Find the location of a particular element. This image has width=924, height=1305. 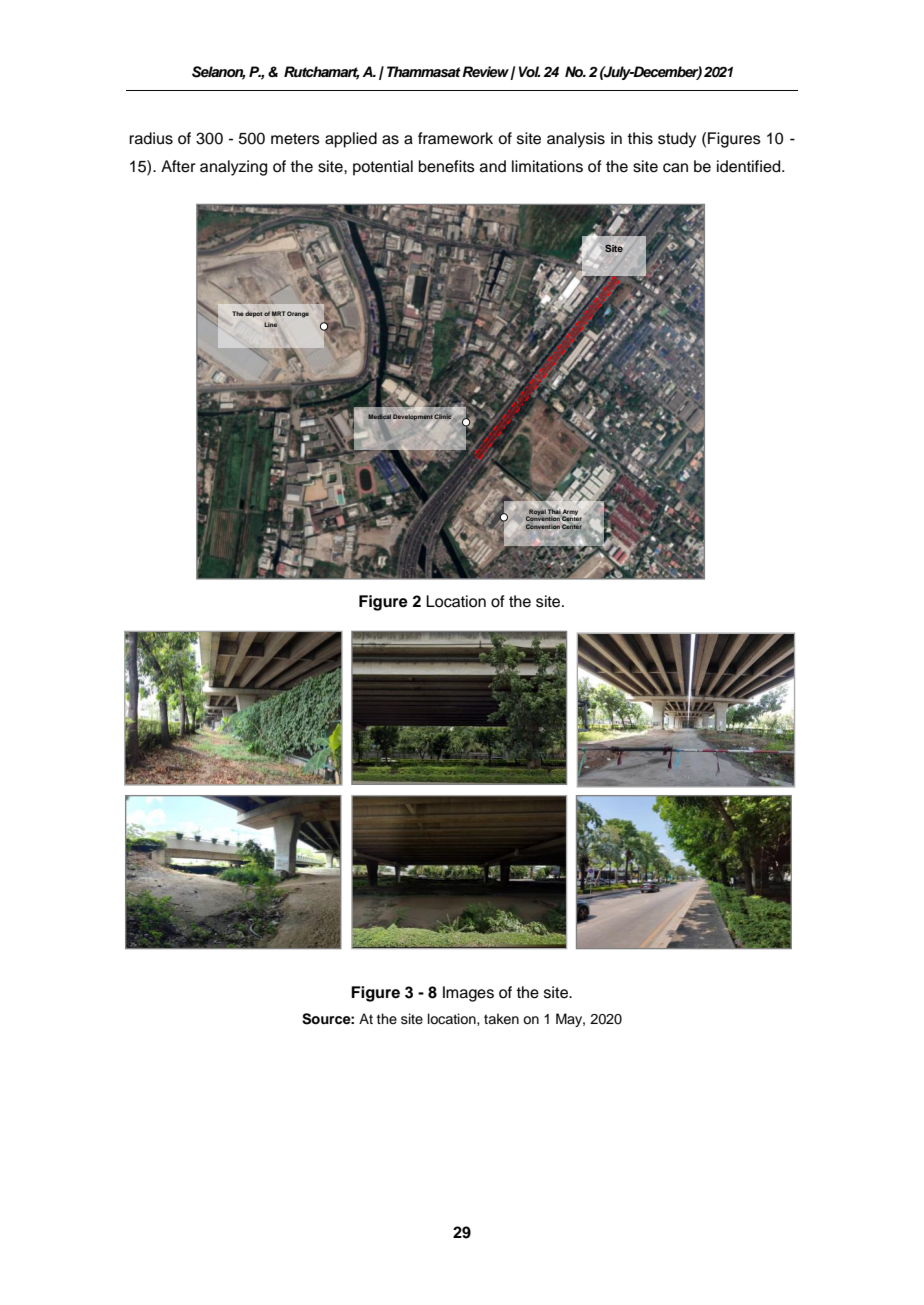

Line is located at coordinates (270, 324).
